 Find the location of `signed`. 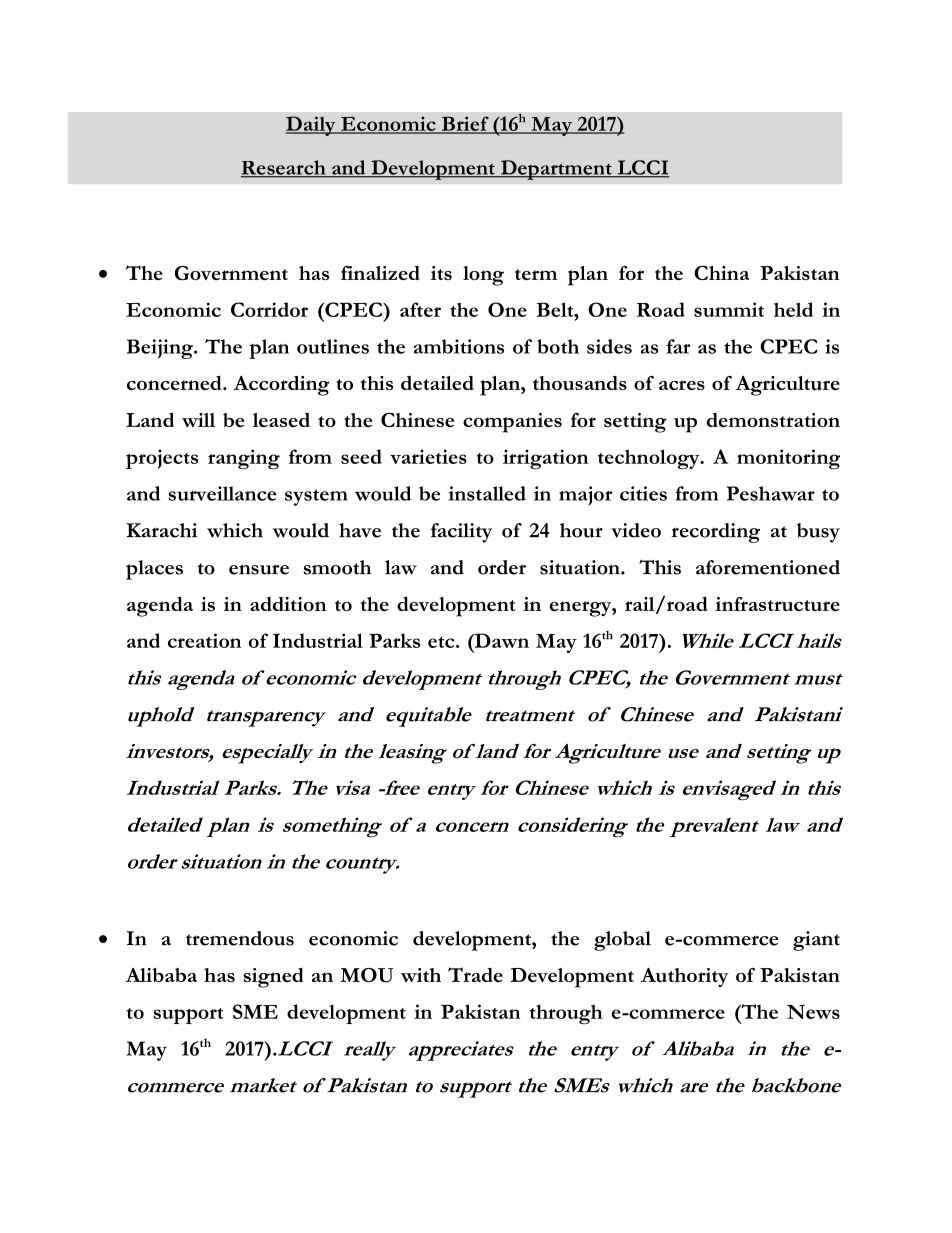

signed is located at coordinates (273, 978).
